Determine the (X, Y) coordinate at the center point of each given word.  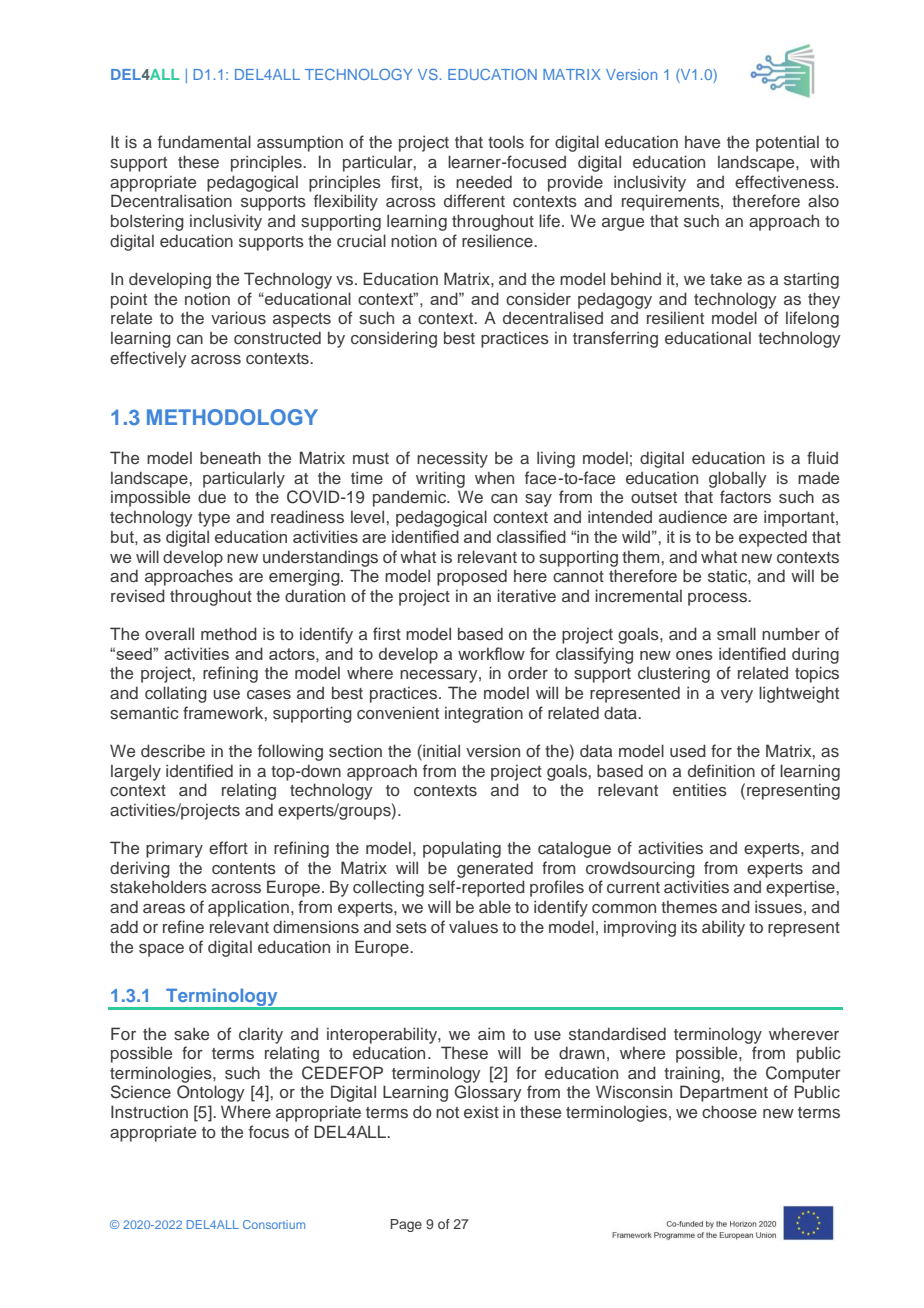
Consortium (274, 1224)
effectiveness (786, 182)
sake (191, 1034)
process (718, 599)
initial (440, 750)
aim (491, 1033)
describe (173, 751)
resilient (675, 318)
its (689, 927)
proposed (472, 577)
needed (484, 181)
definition (721, 770)
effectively (148, 359)
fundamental (204, 141)
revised (138, 596)
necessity (452, 459)
